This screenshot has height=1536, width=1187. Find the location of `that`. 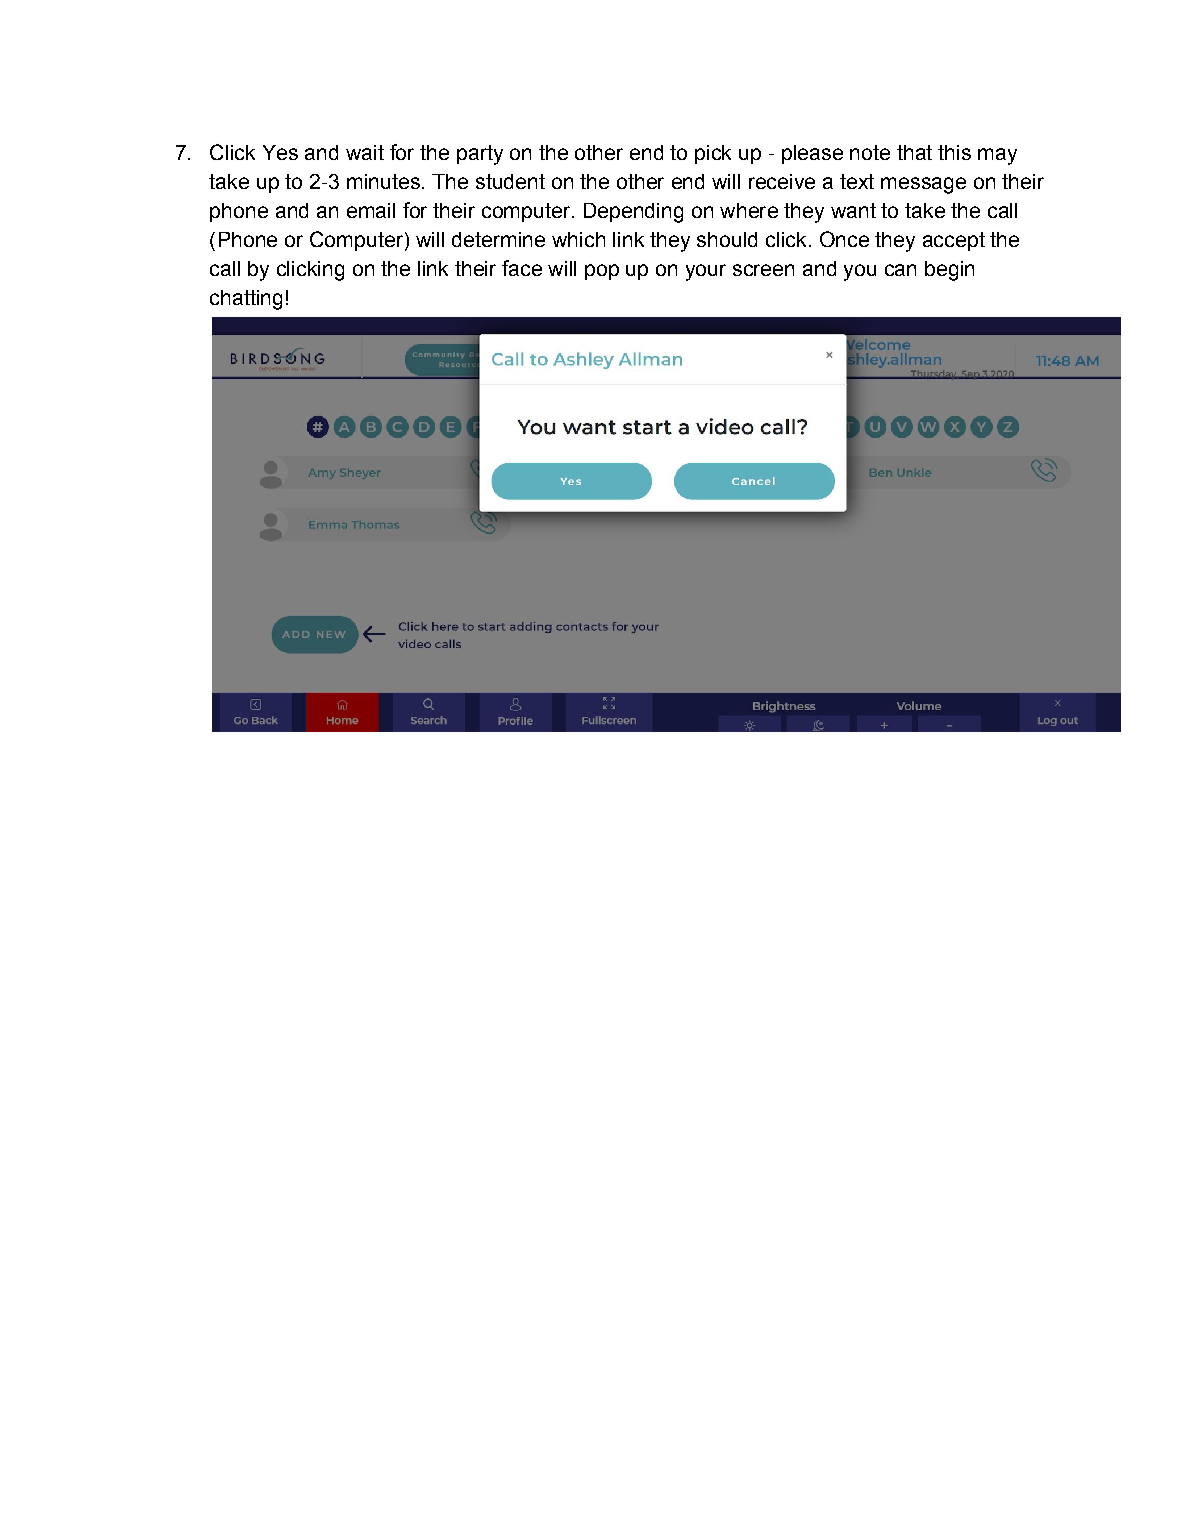

that is located at coordinates (914, 152).
